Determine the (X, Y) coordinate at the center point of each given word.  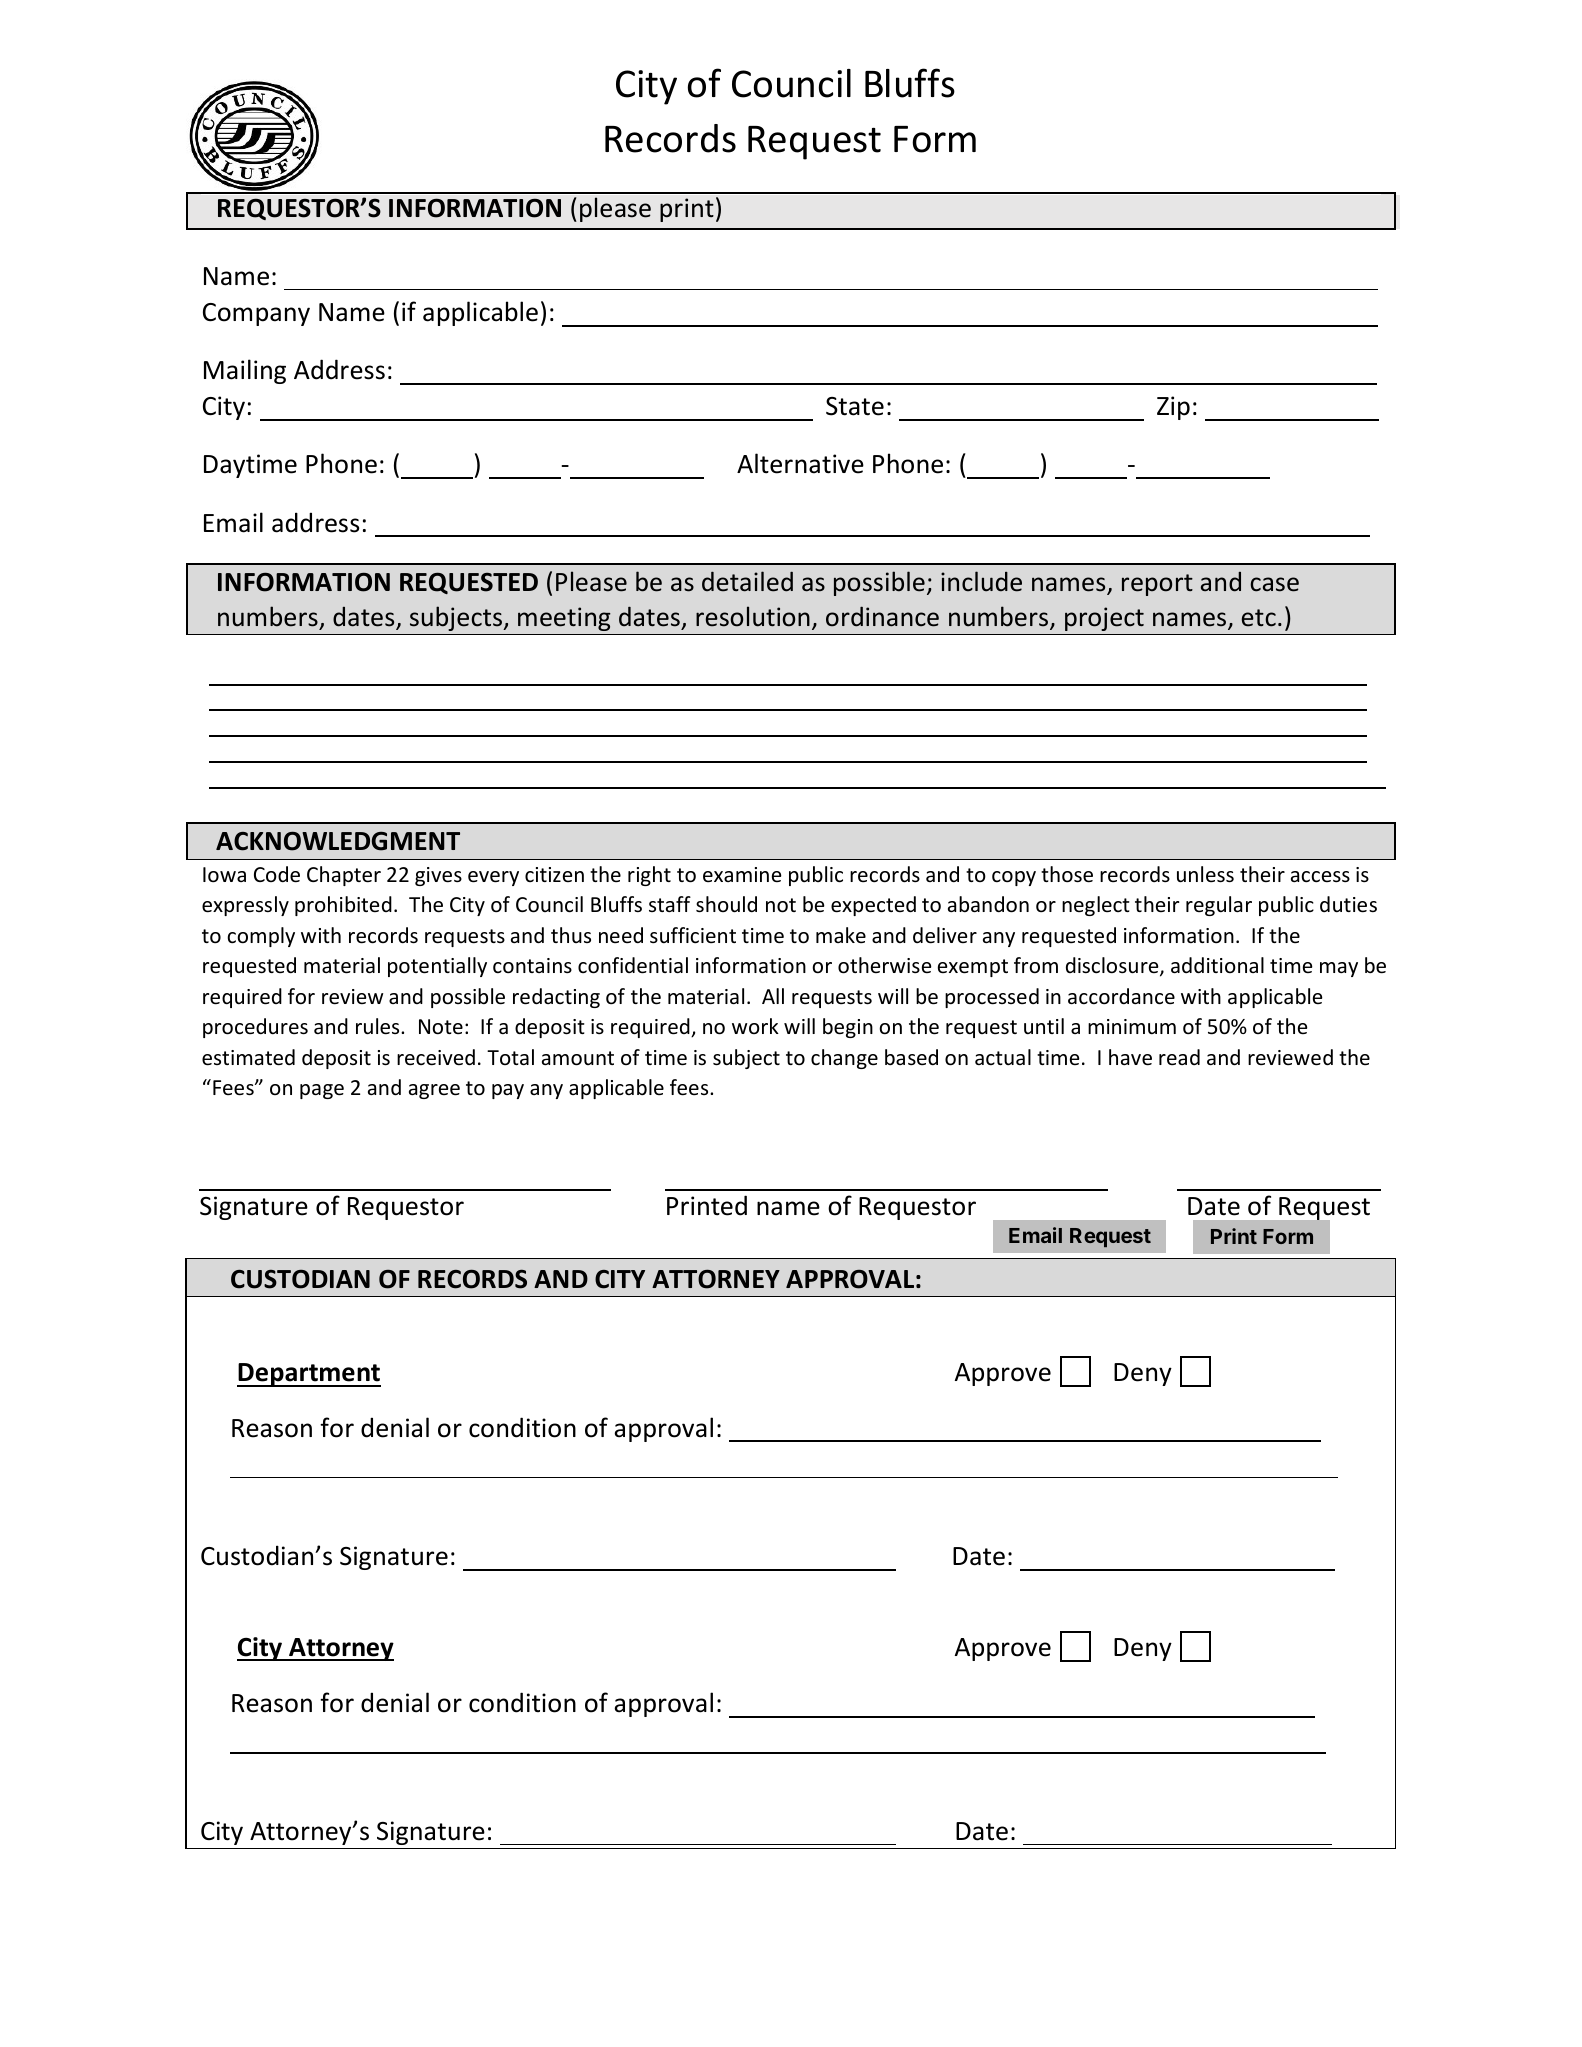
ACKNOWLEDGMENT (338, 841)
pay (508, 1091)
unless (1205, 874)
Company (256, 314)
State (855, 406)
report (1157, 585)
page (322, 1091)
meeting (564, 619)
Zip (1173, 408)
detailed (747, 581)
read (1179, 1057)
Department (309, 1375)
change (844, 1059)
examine (742, 874)
